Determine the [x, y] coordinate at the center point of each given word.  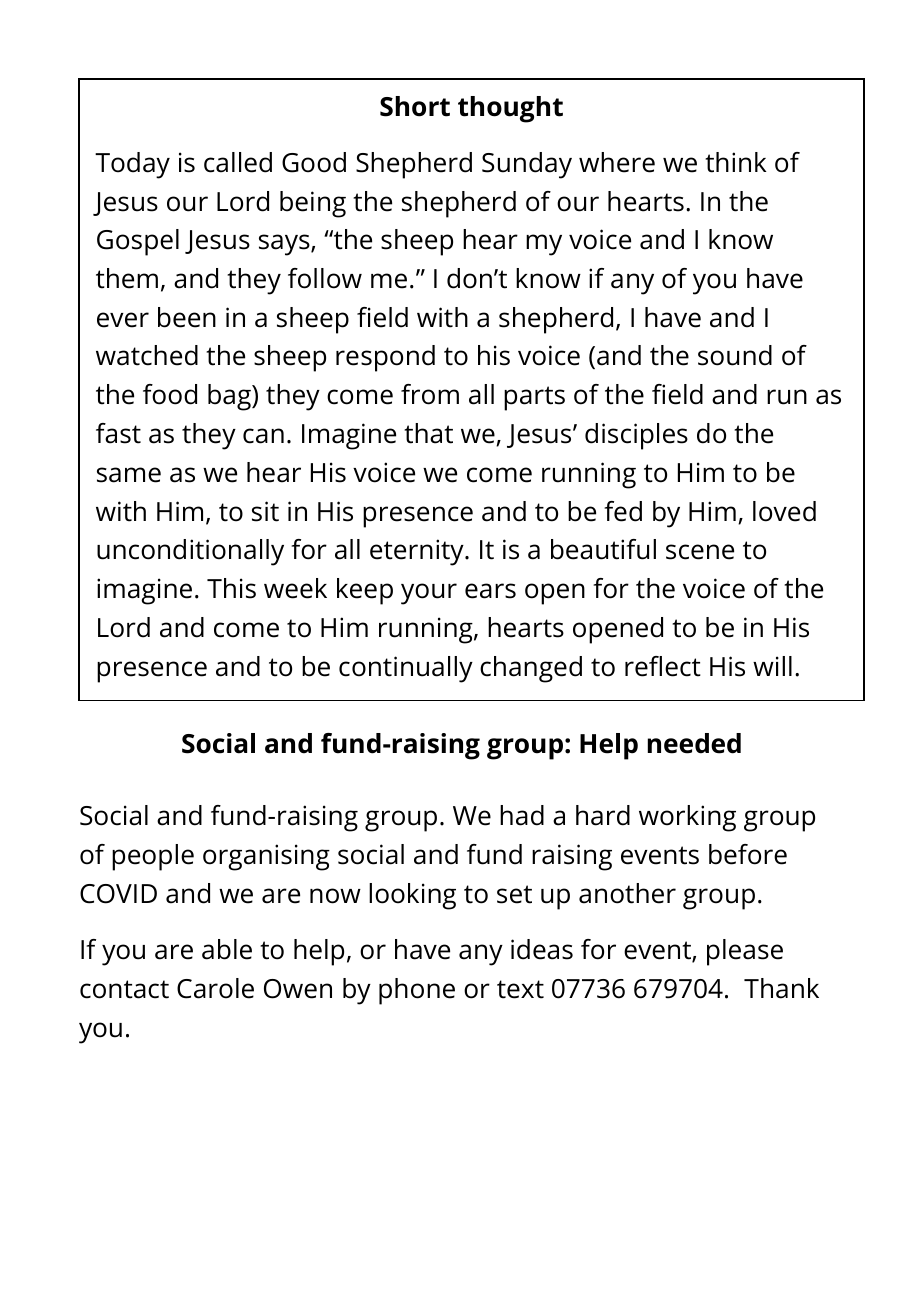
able [227, 949]
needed [694, 743]
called [238, 162]
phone [417, 991]
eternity [418, 552]
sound [735, 355]
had [522, 815]
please [745, 952]
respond [385, 358]
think [736, 162]
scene [700, 552]
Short [415, 106]
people [153, 857]
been [187, 317]
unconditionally [190, 552]
